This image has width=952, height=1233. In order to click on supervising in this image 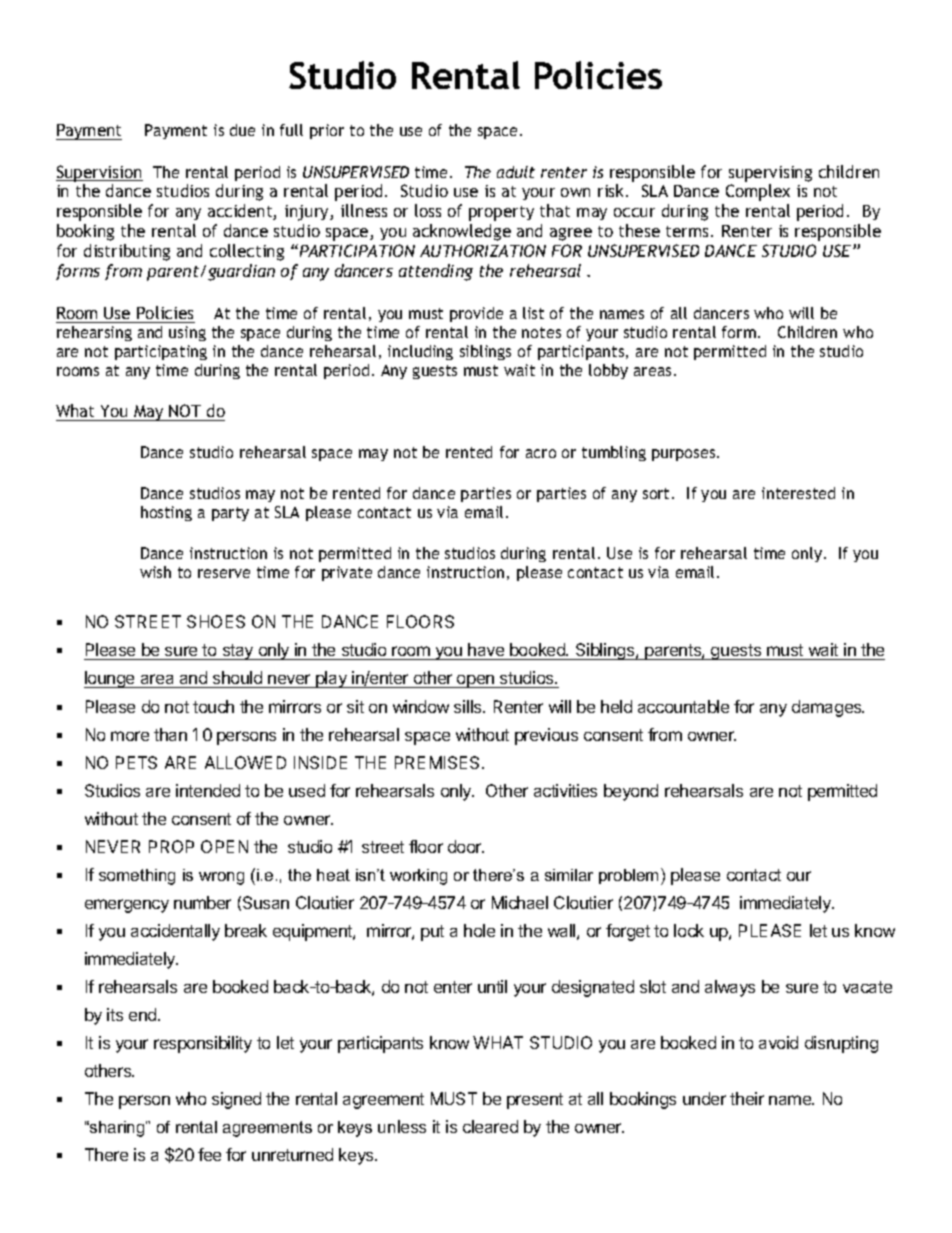, I will do `click(770, 174)`.
